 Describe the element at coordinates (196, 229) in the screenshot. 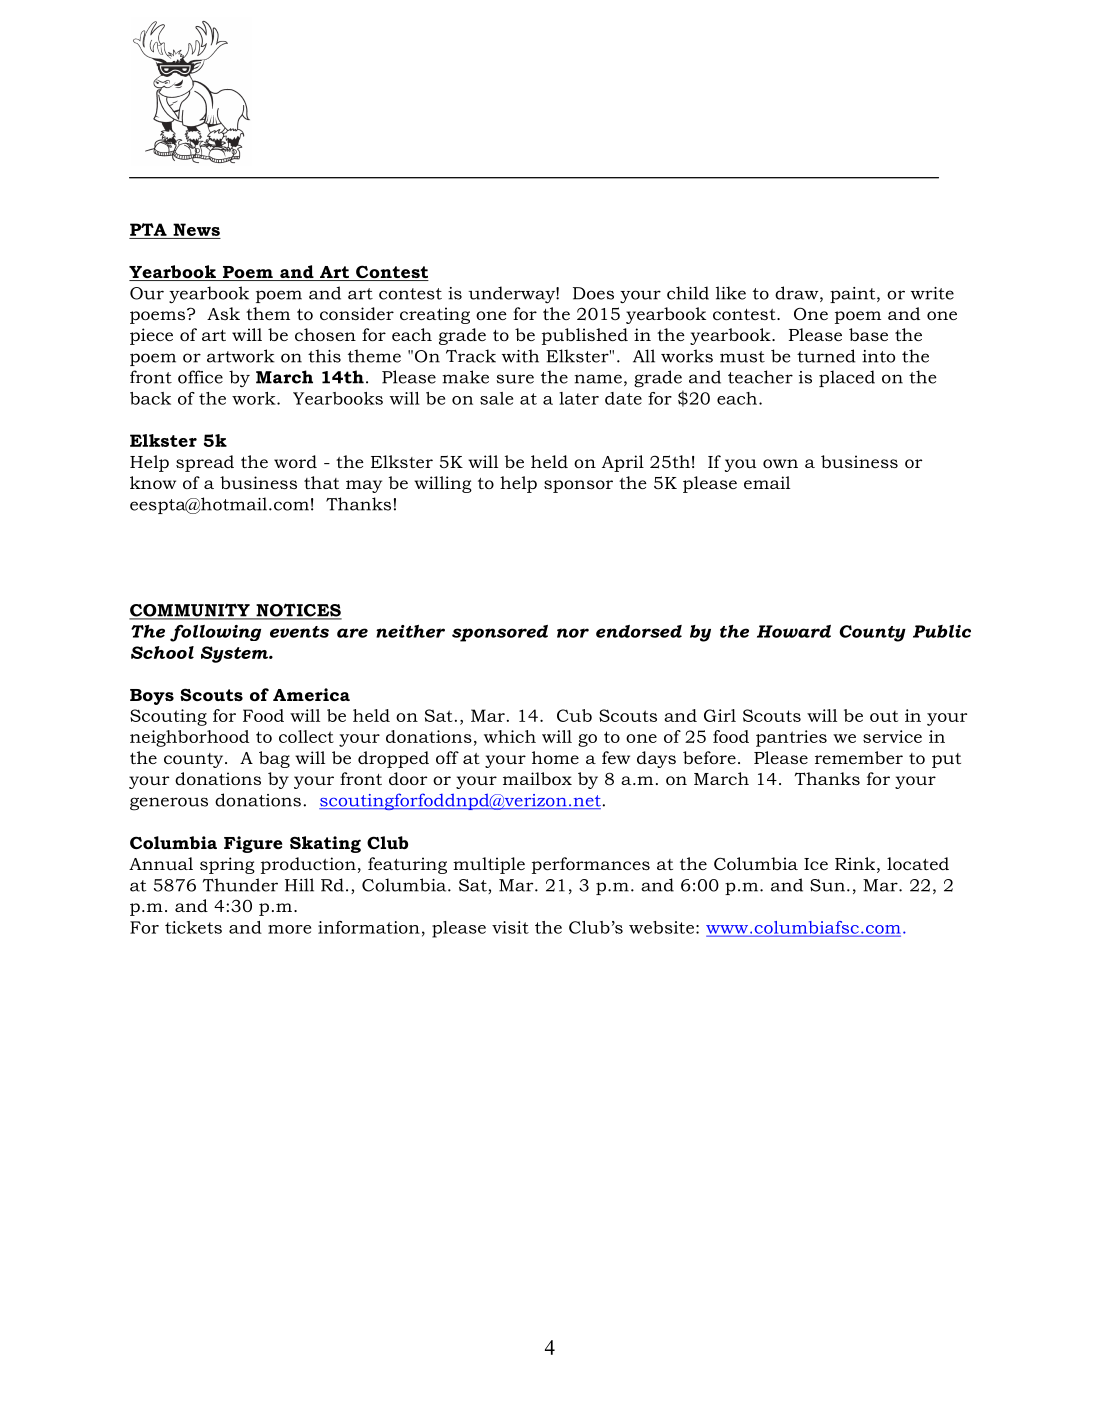

I see `News` at that location.
